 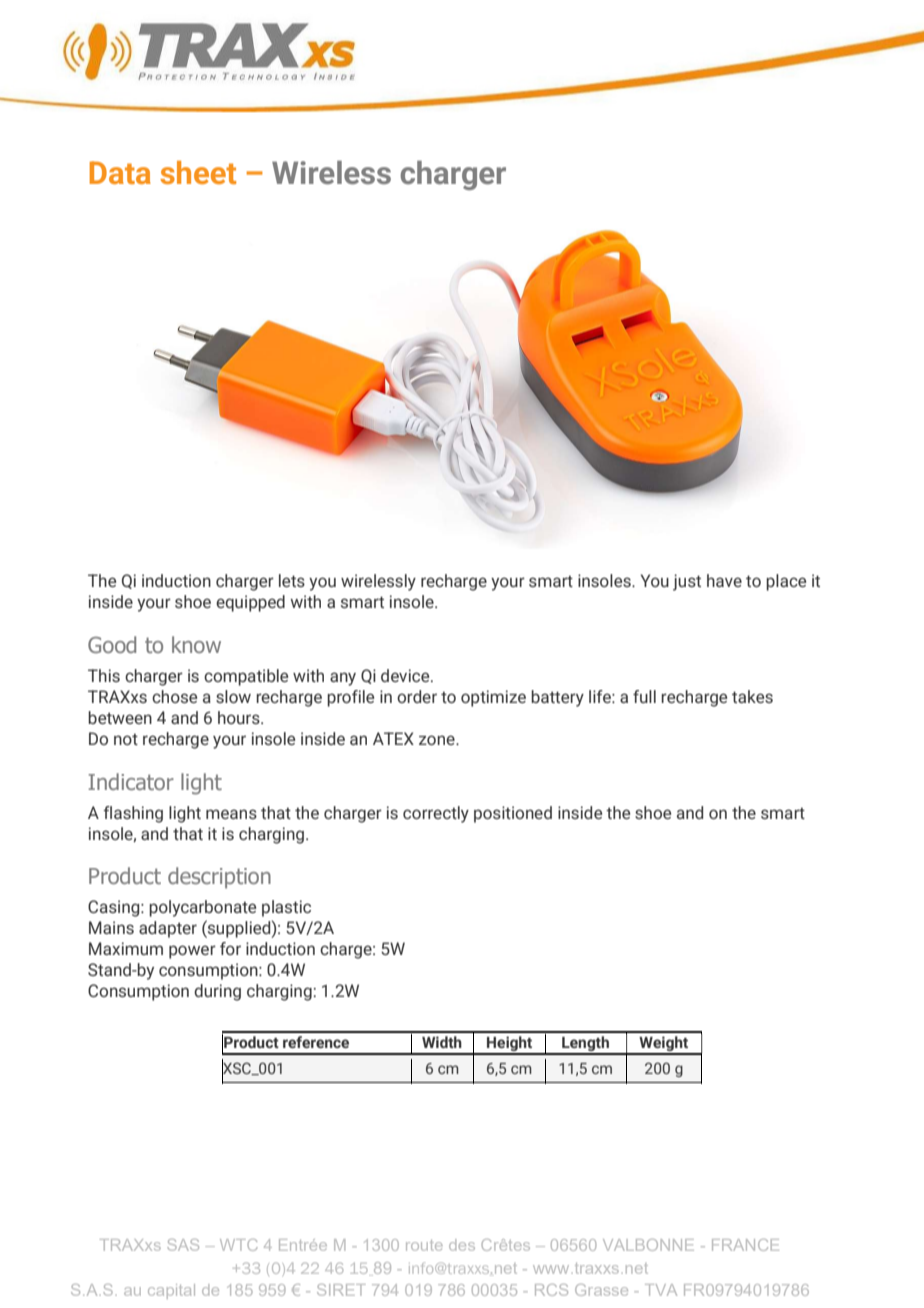 I want to click on device, so click(x=406, y=675).
